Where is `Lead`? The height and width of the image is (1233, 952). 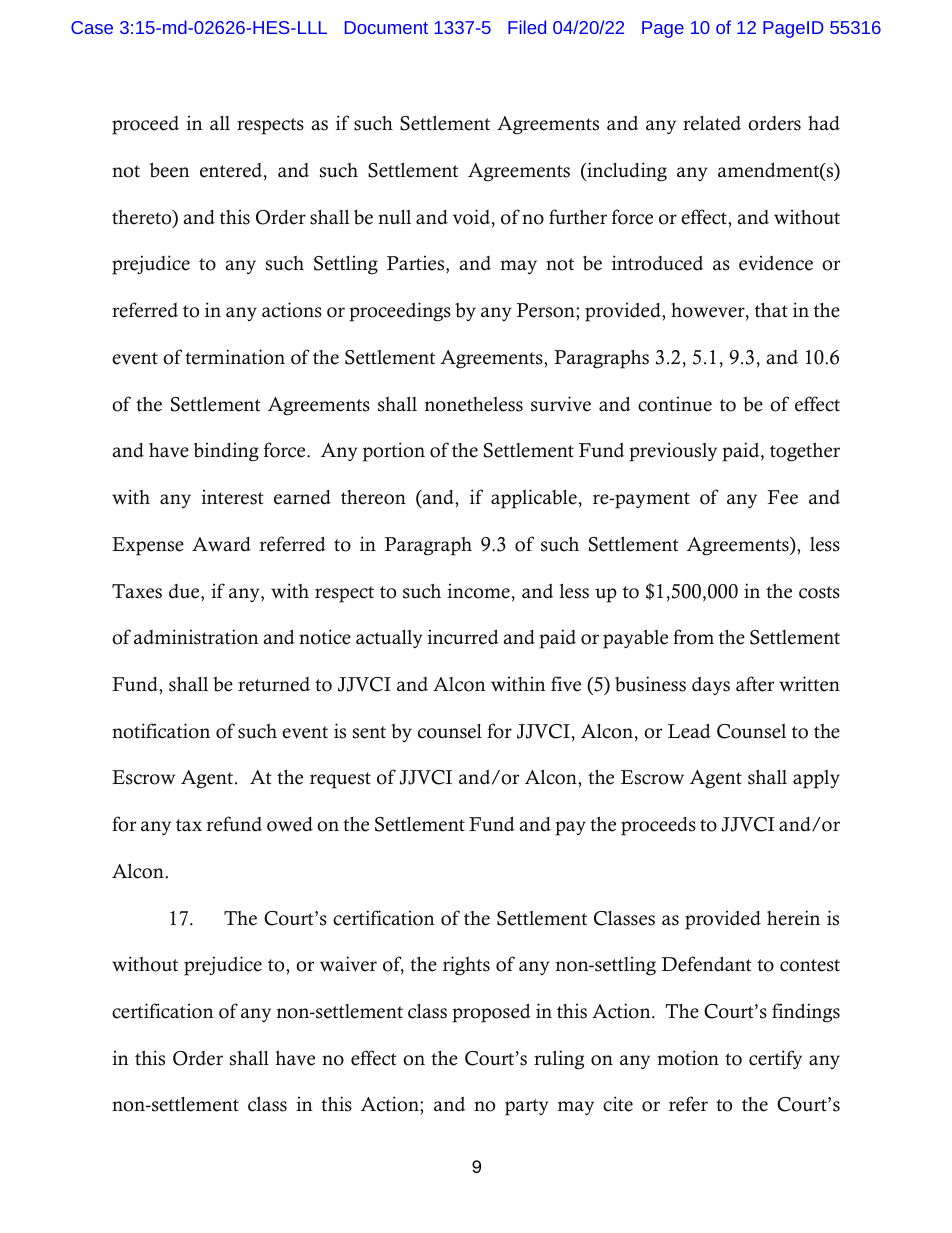
Lead is located at coordinates (689, 731).
